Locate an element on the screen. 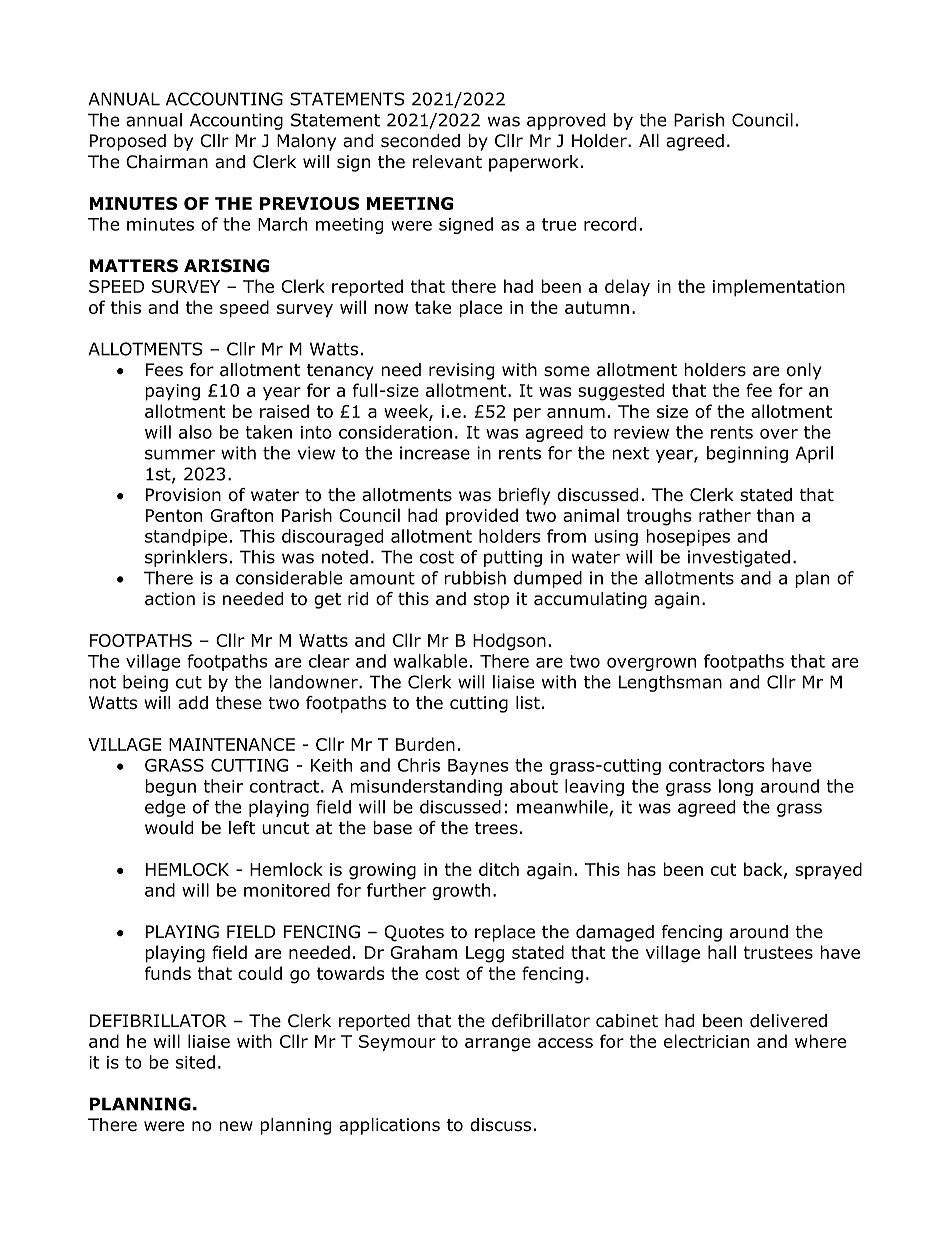 This screenshot has height=1233, width=952. relevant is located at coordinates (447, 162).
